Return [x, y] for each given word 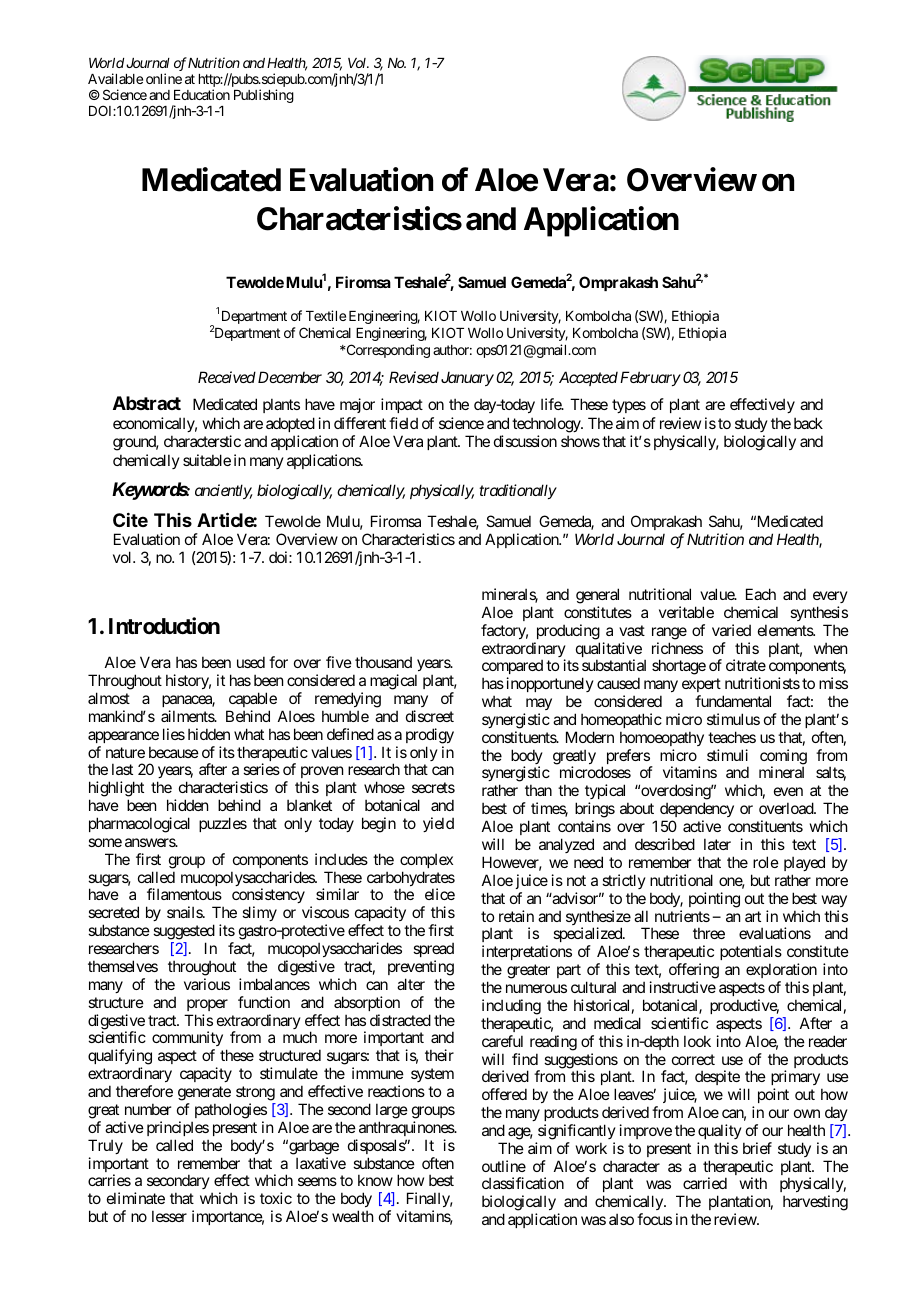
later [717, 844]
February [650, 378]
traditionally [518, 491]
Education [202, 94]
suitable [207, 460]
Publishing [264, 96]
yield [438, 824]
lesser [169, 1216]
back [808, 423]
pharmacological [139, 825]
